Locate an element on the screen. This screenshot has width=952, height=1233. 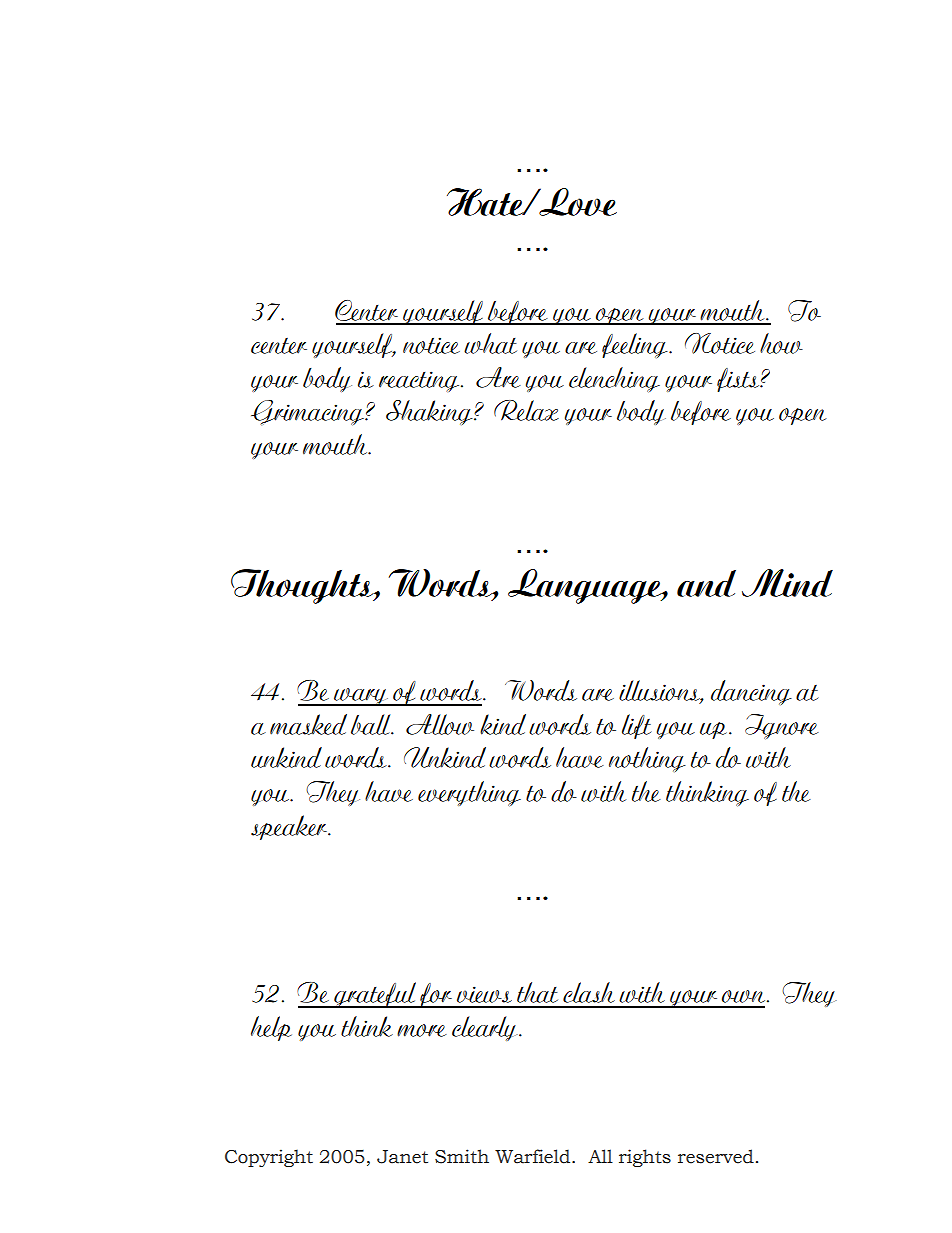
Warfield is located at coordinates (534, 1156).
